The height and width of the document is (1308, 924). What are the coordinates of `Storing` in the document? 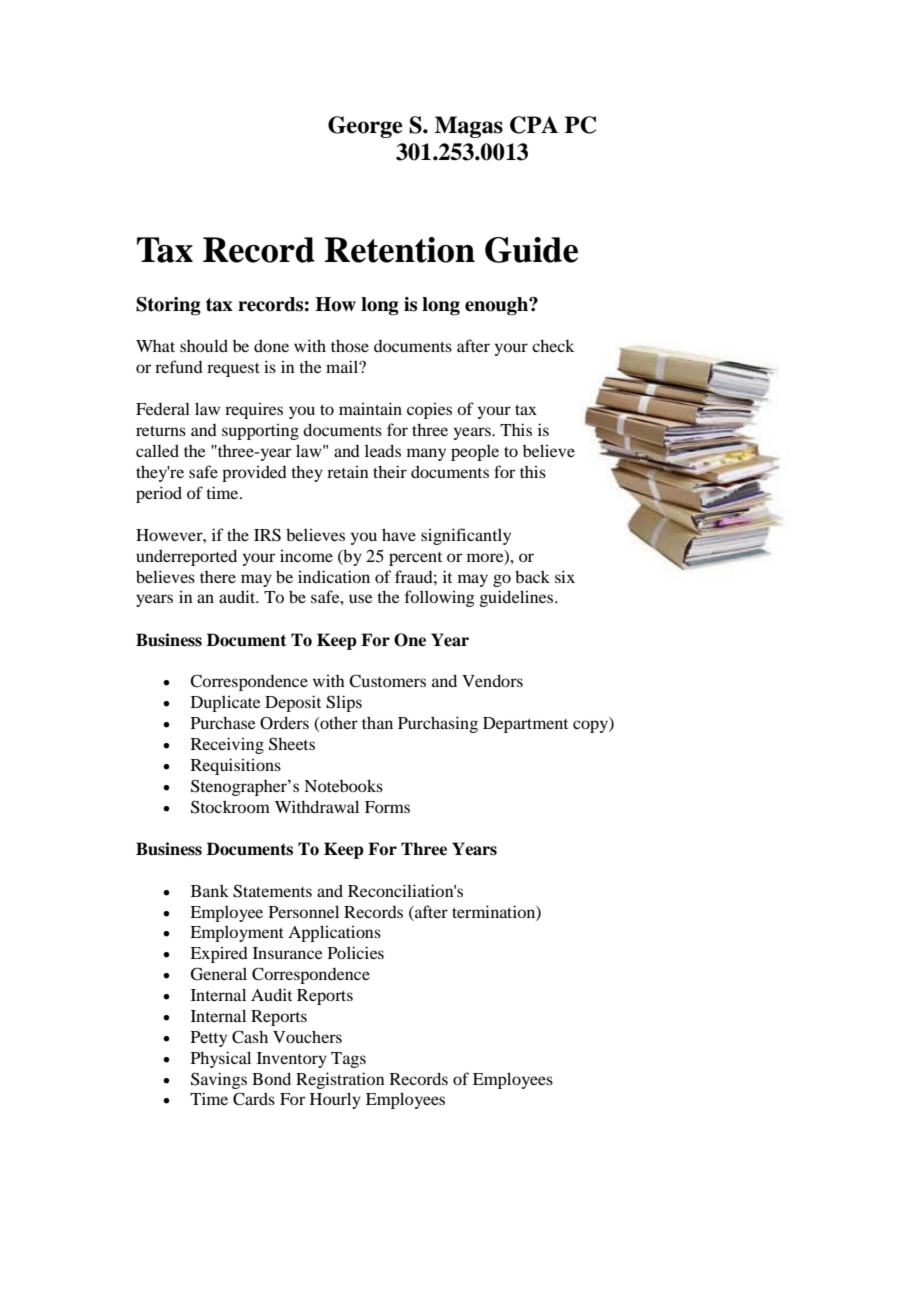 It's located at (168, 306).
